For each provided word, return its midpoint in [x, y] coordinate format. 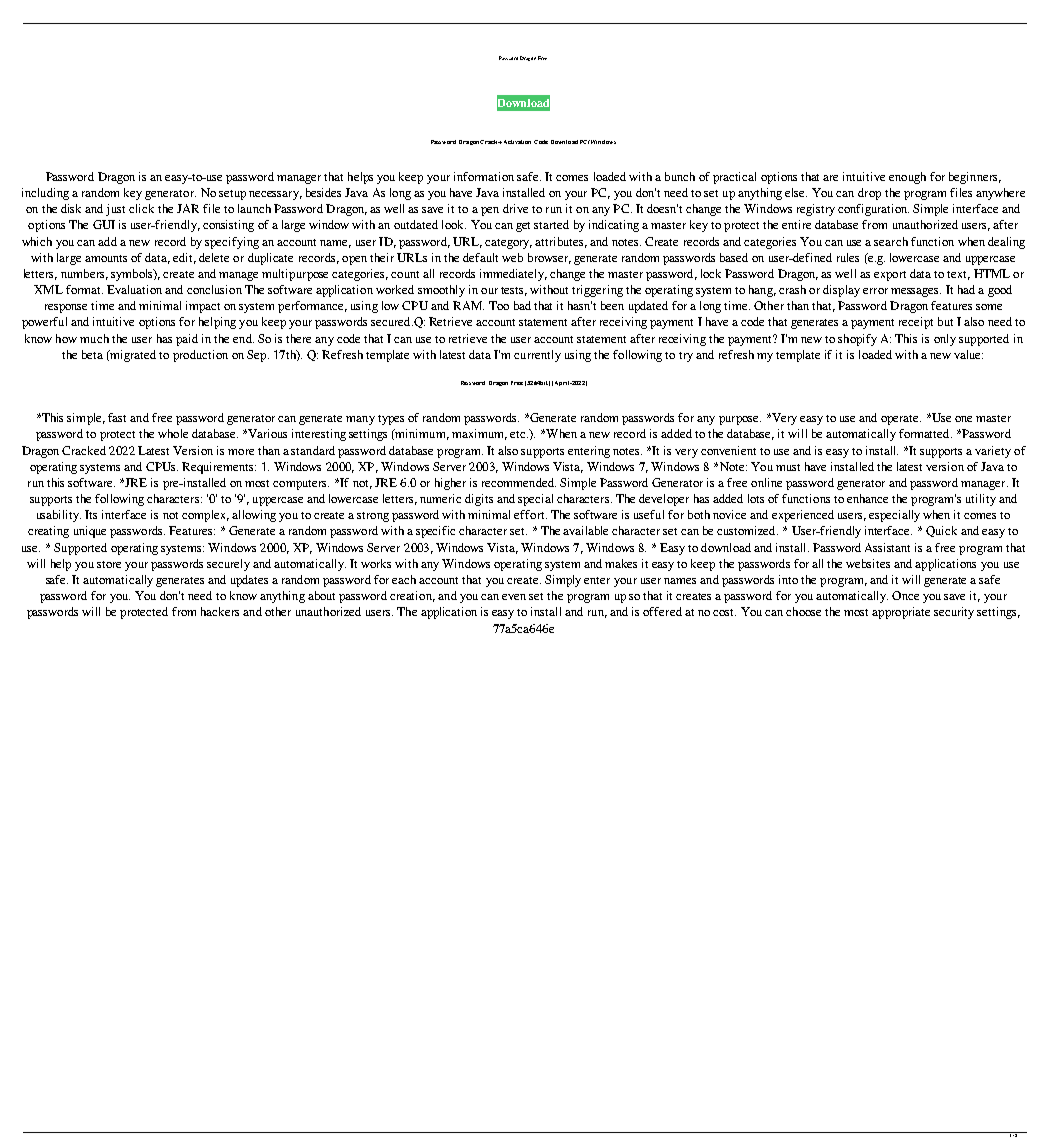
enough [907, 178]
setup [232, 195]
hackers [220, 611]
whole [173, 433]
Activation [517, 142]
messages [916, 292]
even [514, 597]
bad [522, 305]
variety [993, 452]
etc [519, 434]
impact [203, 307]
